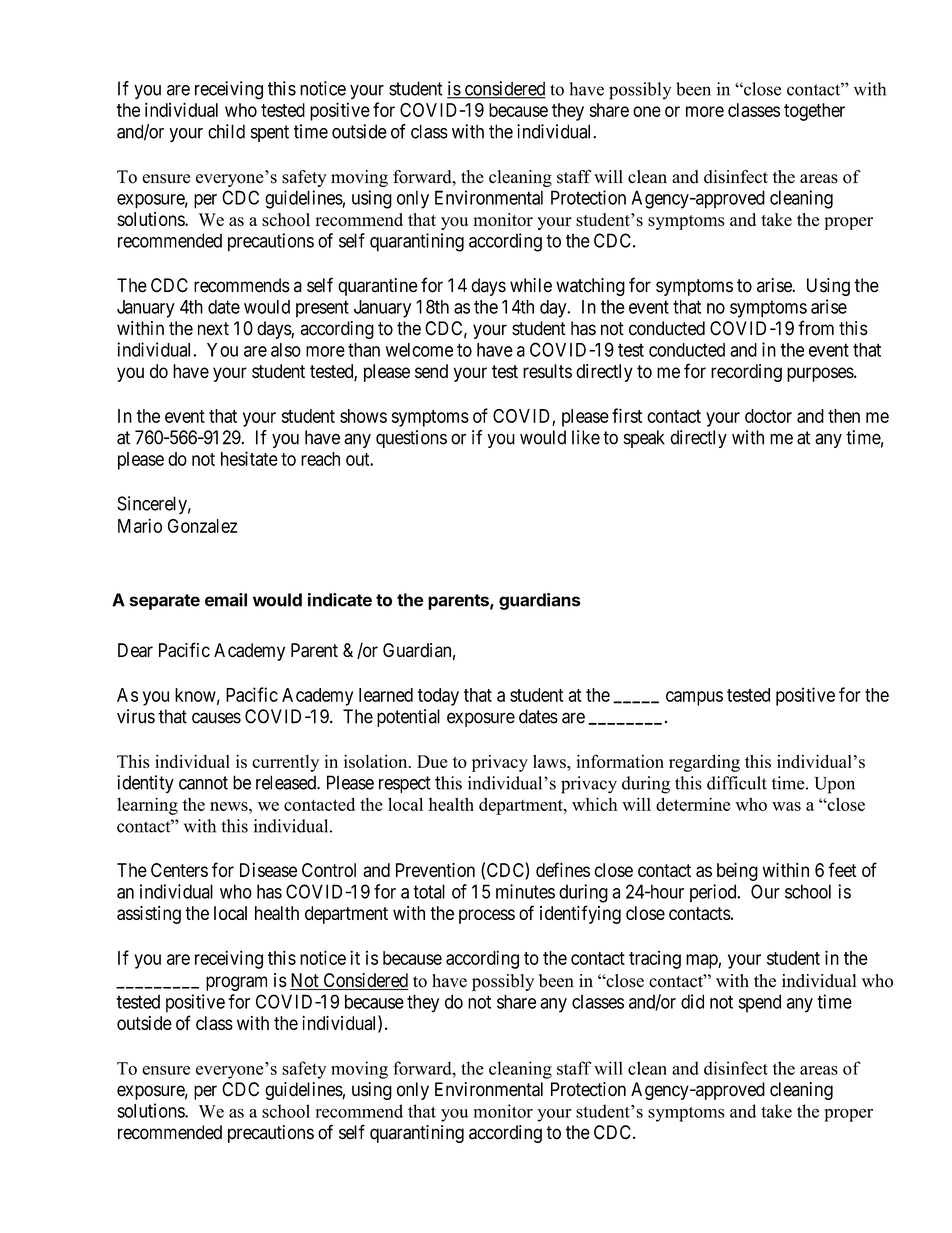 The height and width of the page is (1233, 952). What do you see at coordinates (226, 131) in the page?
I see `child` at bounding box center [226, 131].
